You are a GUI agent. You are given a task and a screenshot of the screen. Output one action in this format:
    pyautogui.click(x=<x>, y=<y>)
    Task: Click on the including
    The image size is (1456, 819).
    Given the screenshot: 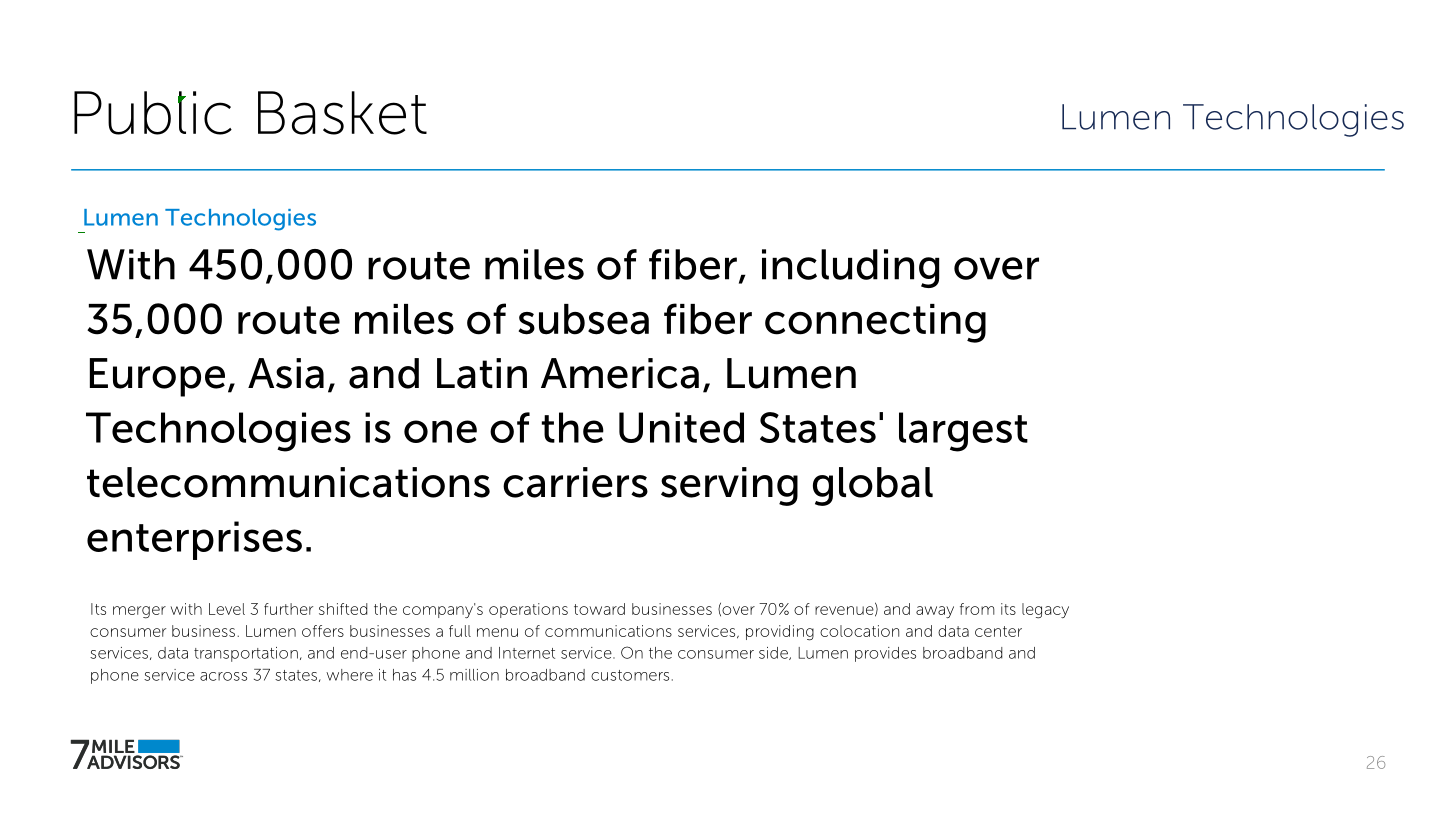 What is the action you would take?
    pyautogui.click(x=850, y=268)
